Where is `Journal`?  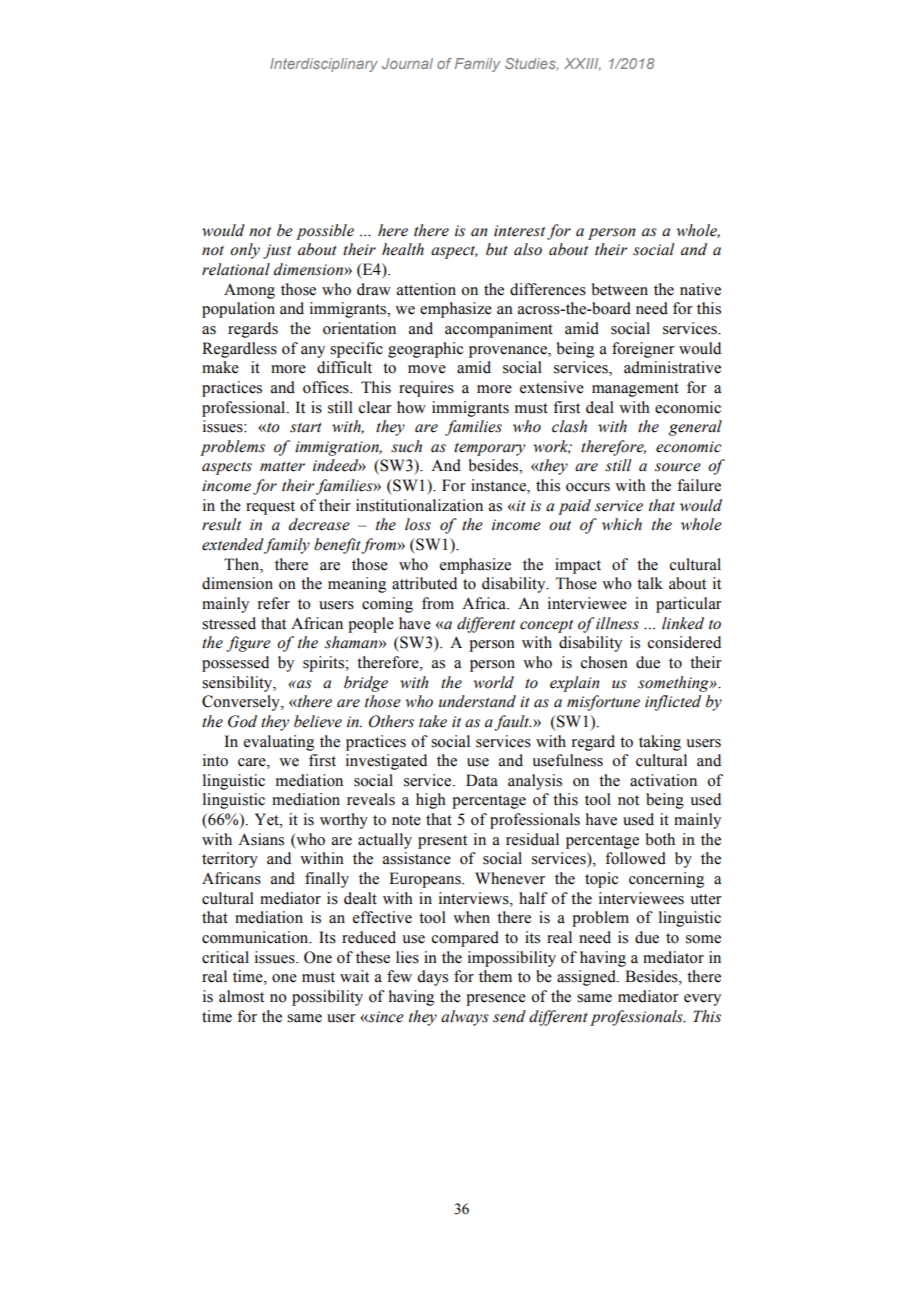
Journal is located at coordinates (407, 63).
